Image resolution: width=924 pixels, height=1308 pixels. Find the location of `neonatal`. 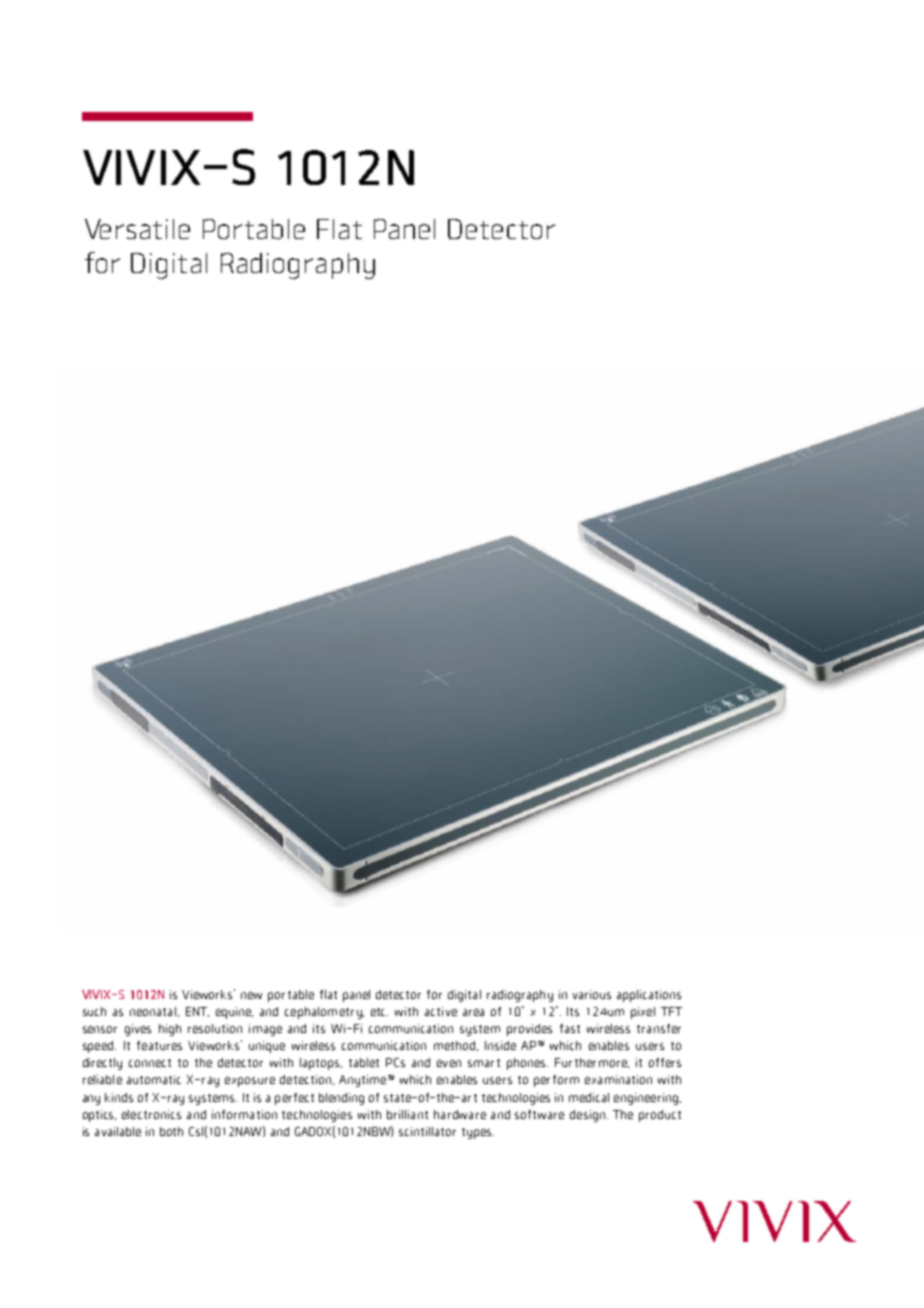

neonatal is located at coordinates (153, 1011).
